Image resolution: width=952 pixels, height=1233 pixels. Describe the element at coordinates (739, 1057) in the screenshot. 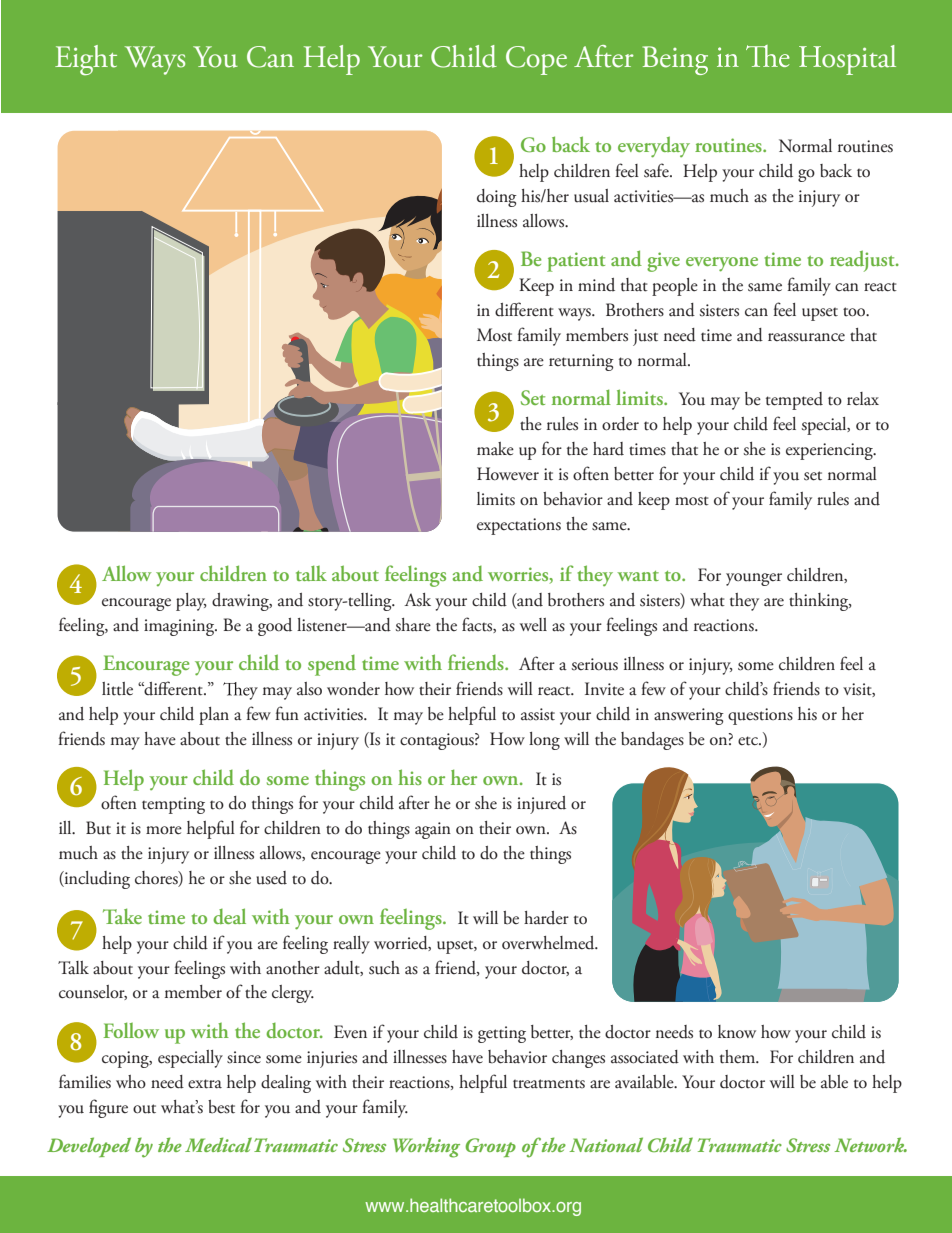

I see `them` at that location.
